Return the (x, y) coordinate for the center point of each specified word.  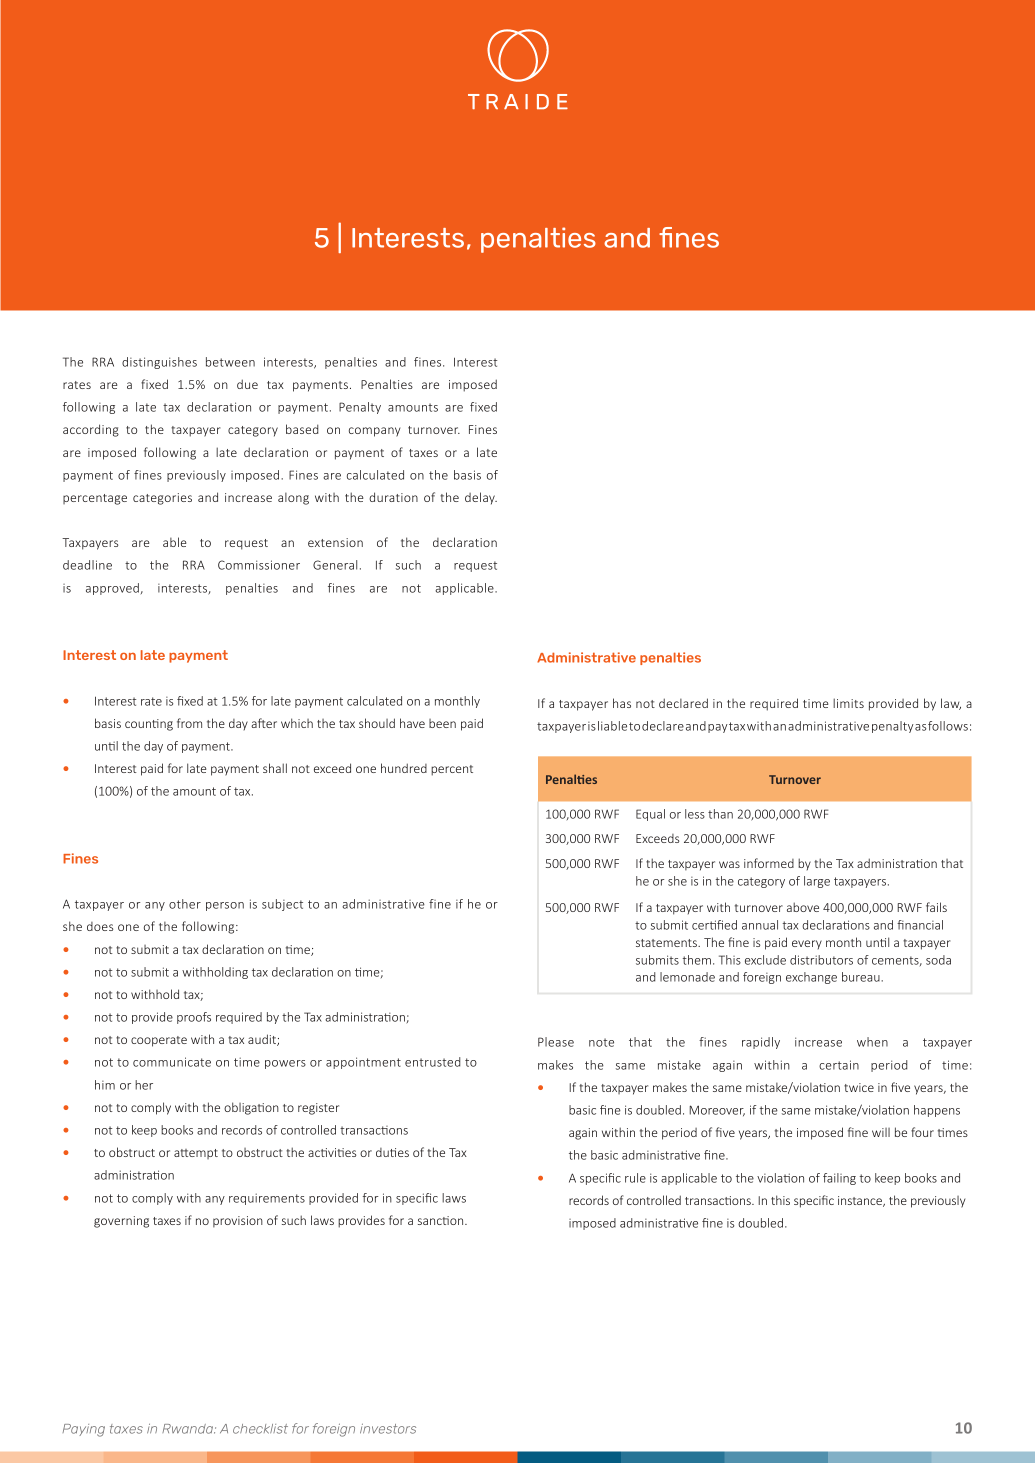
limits (848, 703)
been (442, 723)
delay (481, 498)
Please (556, 1042)
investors (388, 1429)
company (374, 432)
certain (839, 1065)
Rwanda (189, 1429)
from (189, 723)
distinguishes (159, 363)
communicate (172, 1062)
